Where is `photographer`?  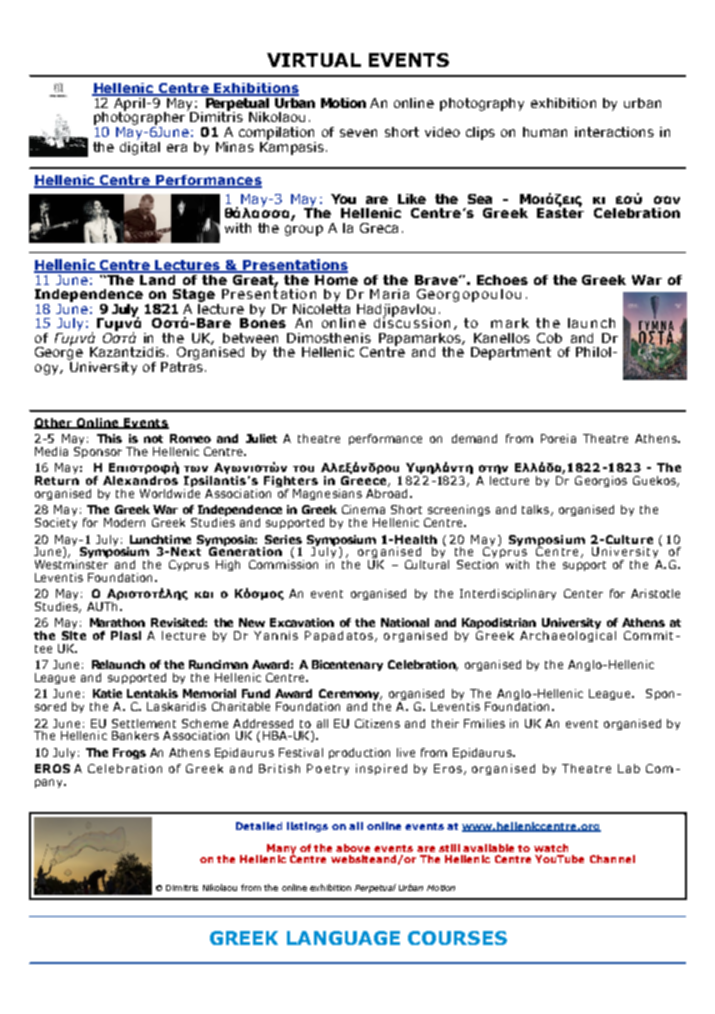
photographer is located at coordinates (141, 118).
